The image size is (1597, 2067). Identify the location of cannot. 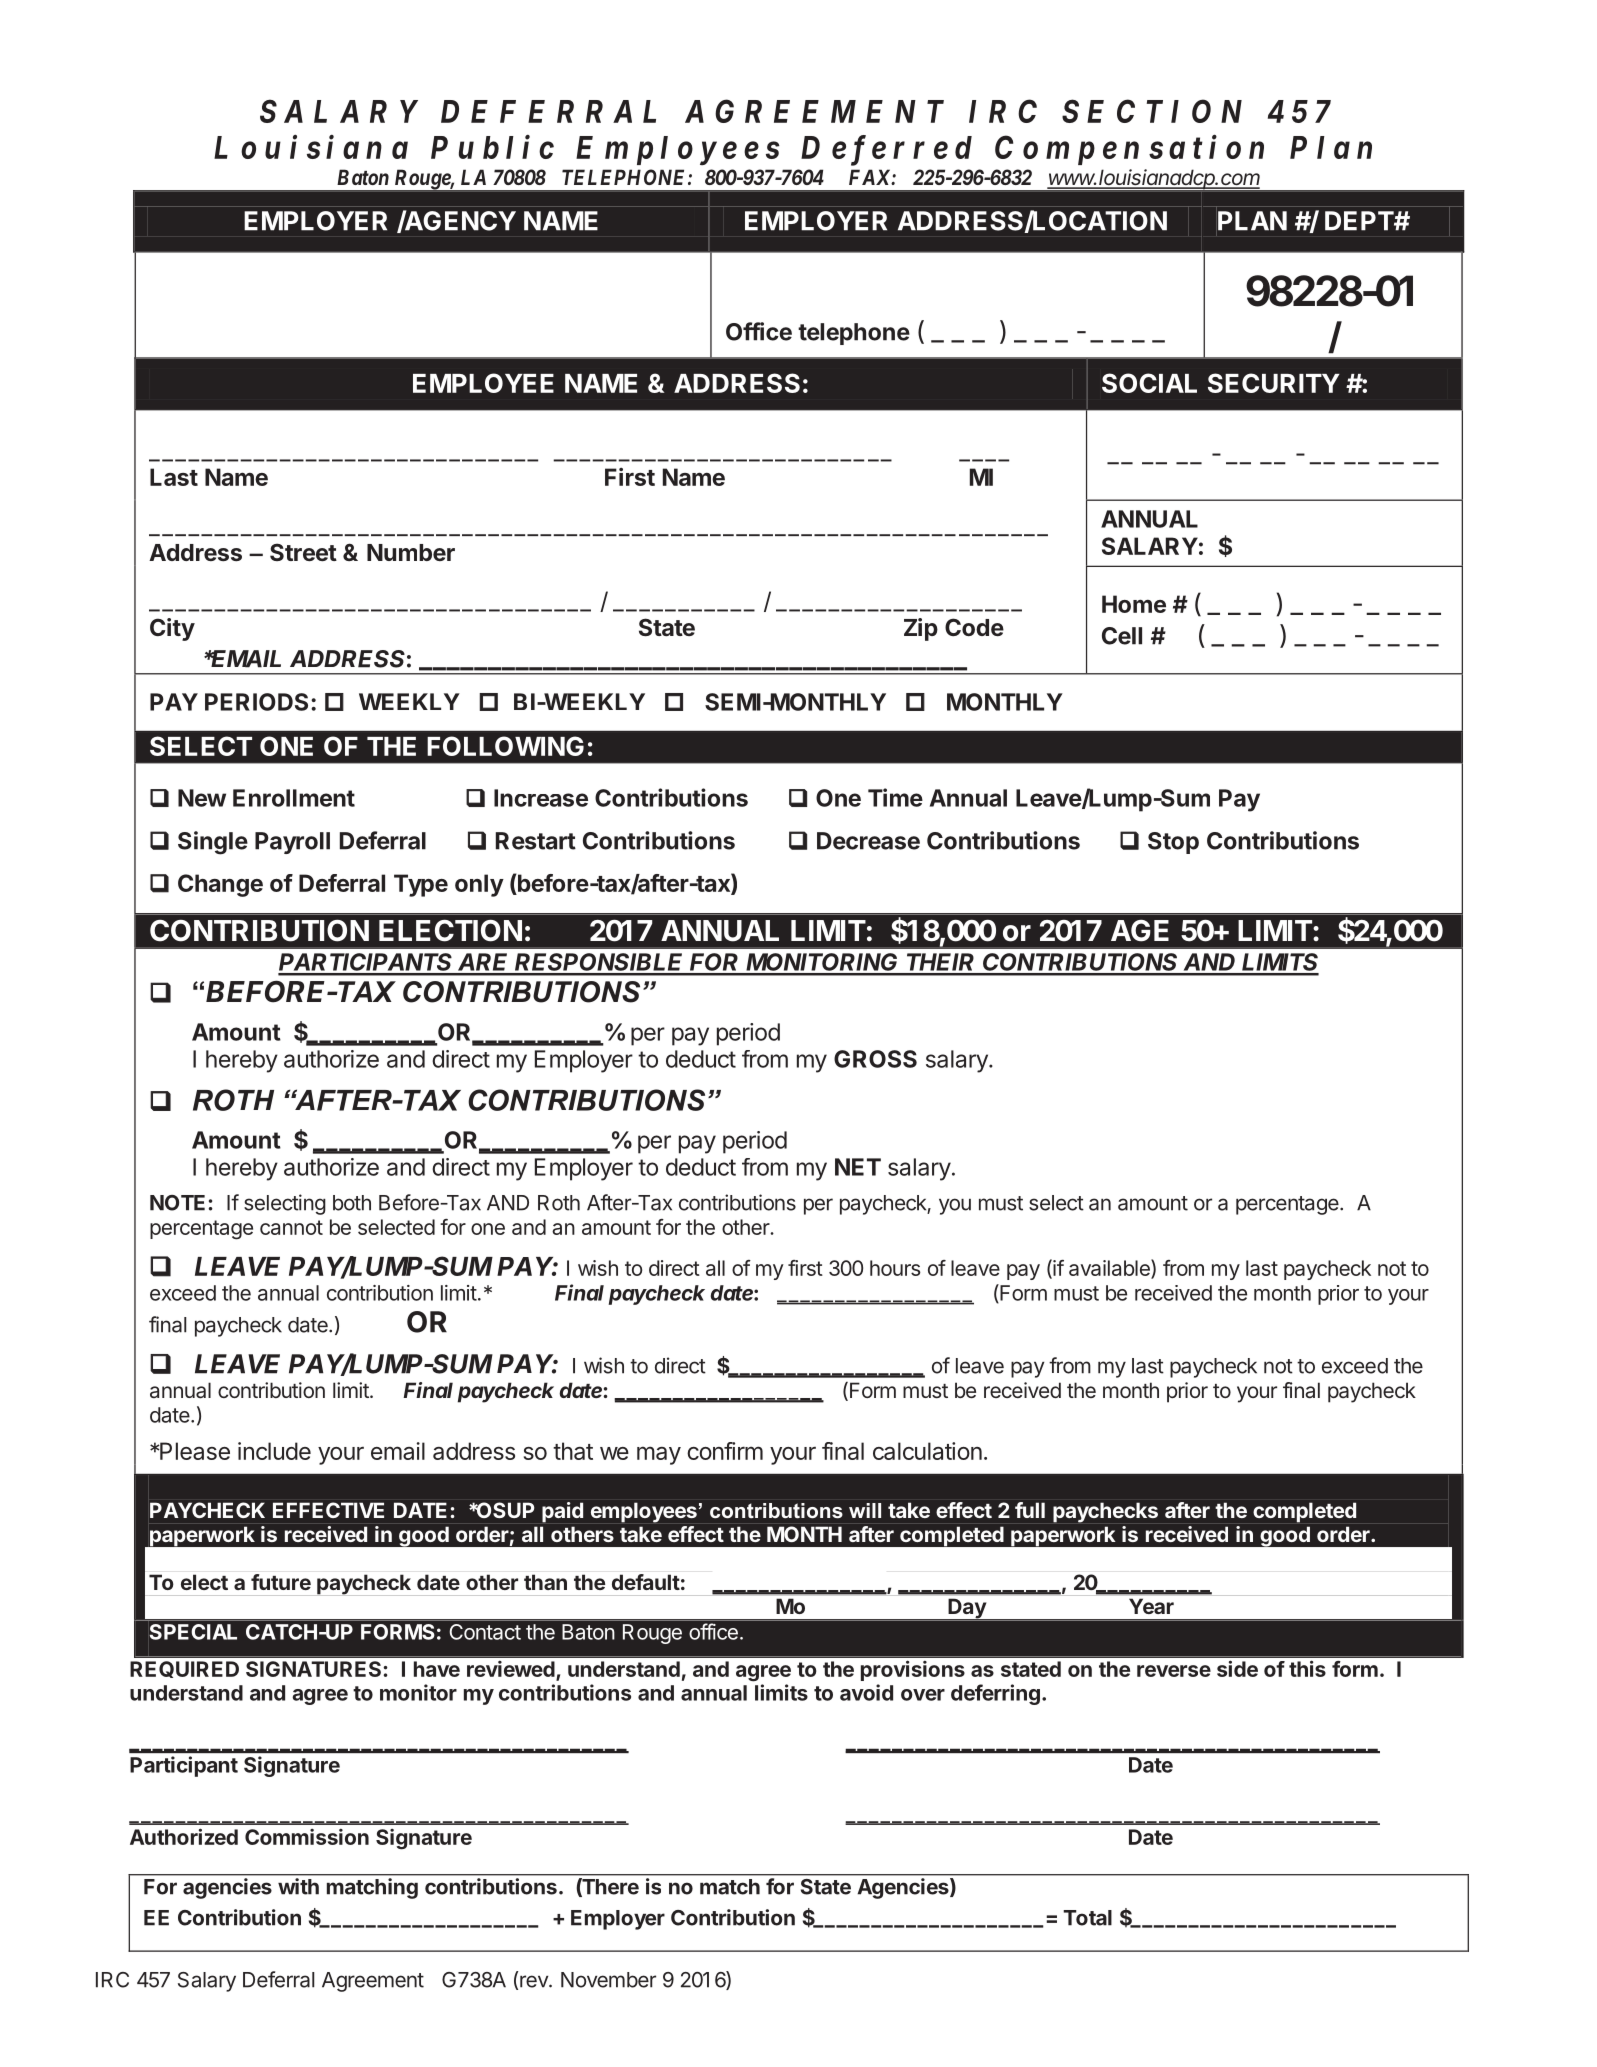
(291, 1227).
